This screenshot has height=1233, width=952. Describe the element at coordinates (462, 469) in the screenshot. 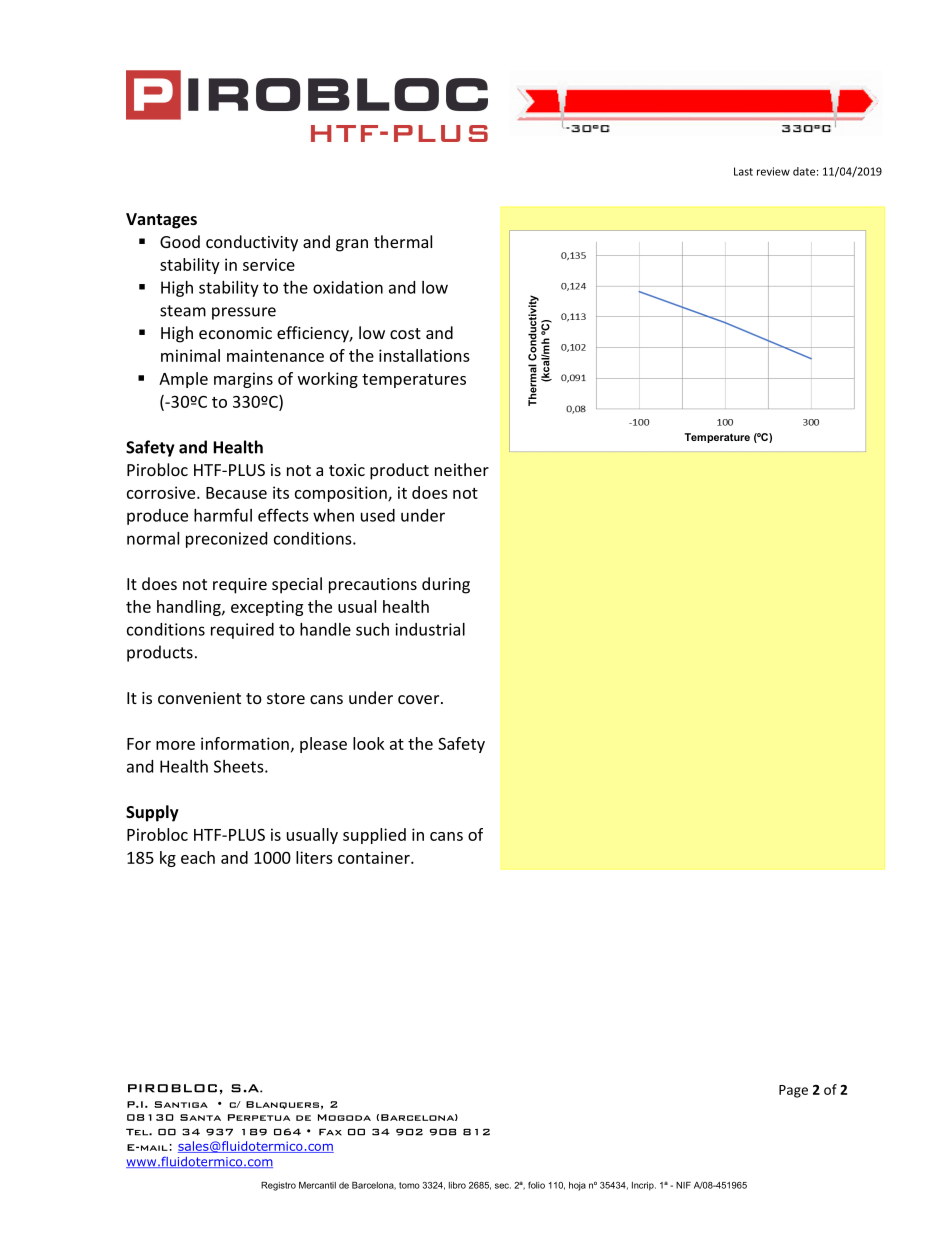

I see `neither` at that location.
